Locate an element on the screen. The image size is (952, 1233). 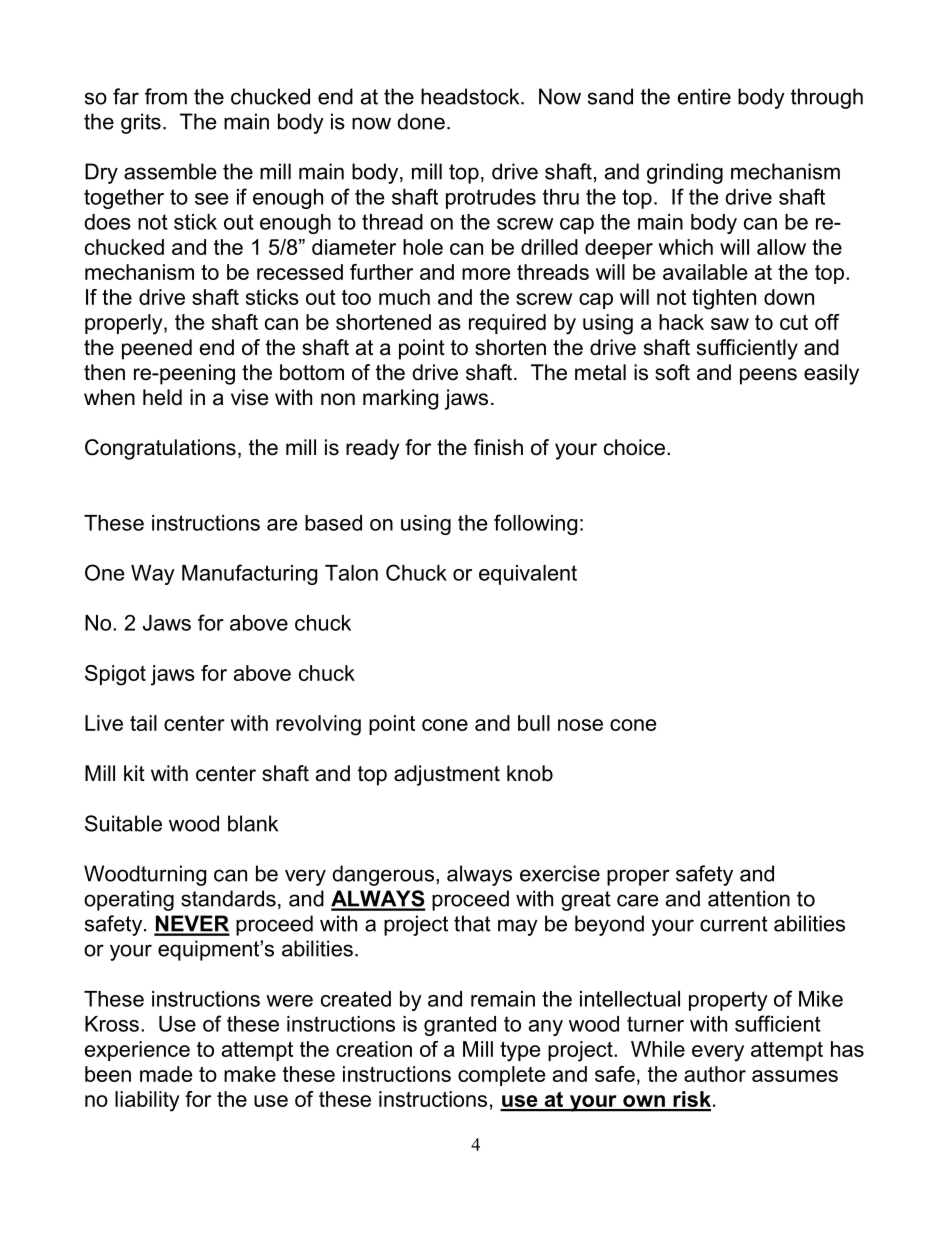
grits is located at coordinates (141, 123).
